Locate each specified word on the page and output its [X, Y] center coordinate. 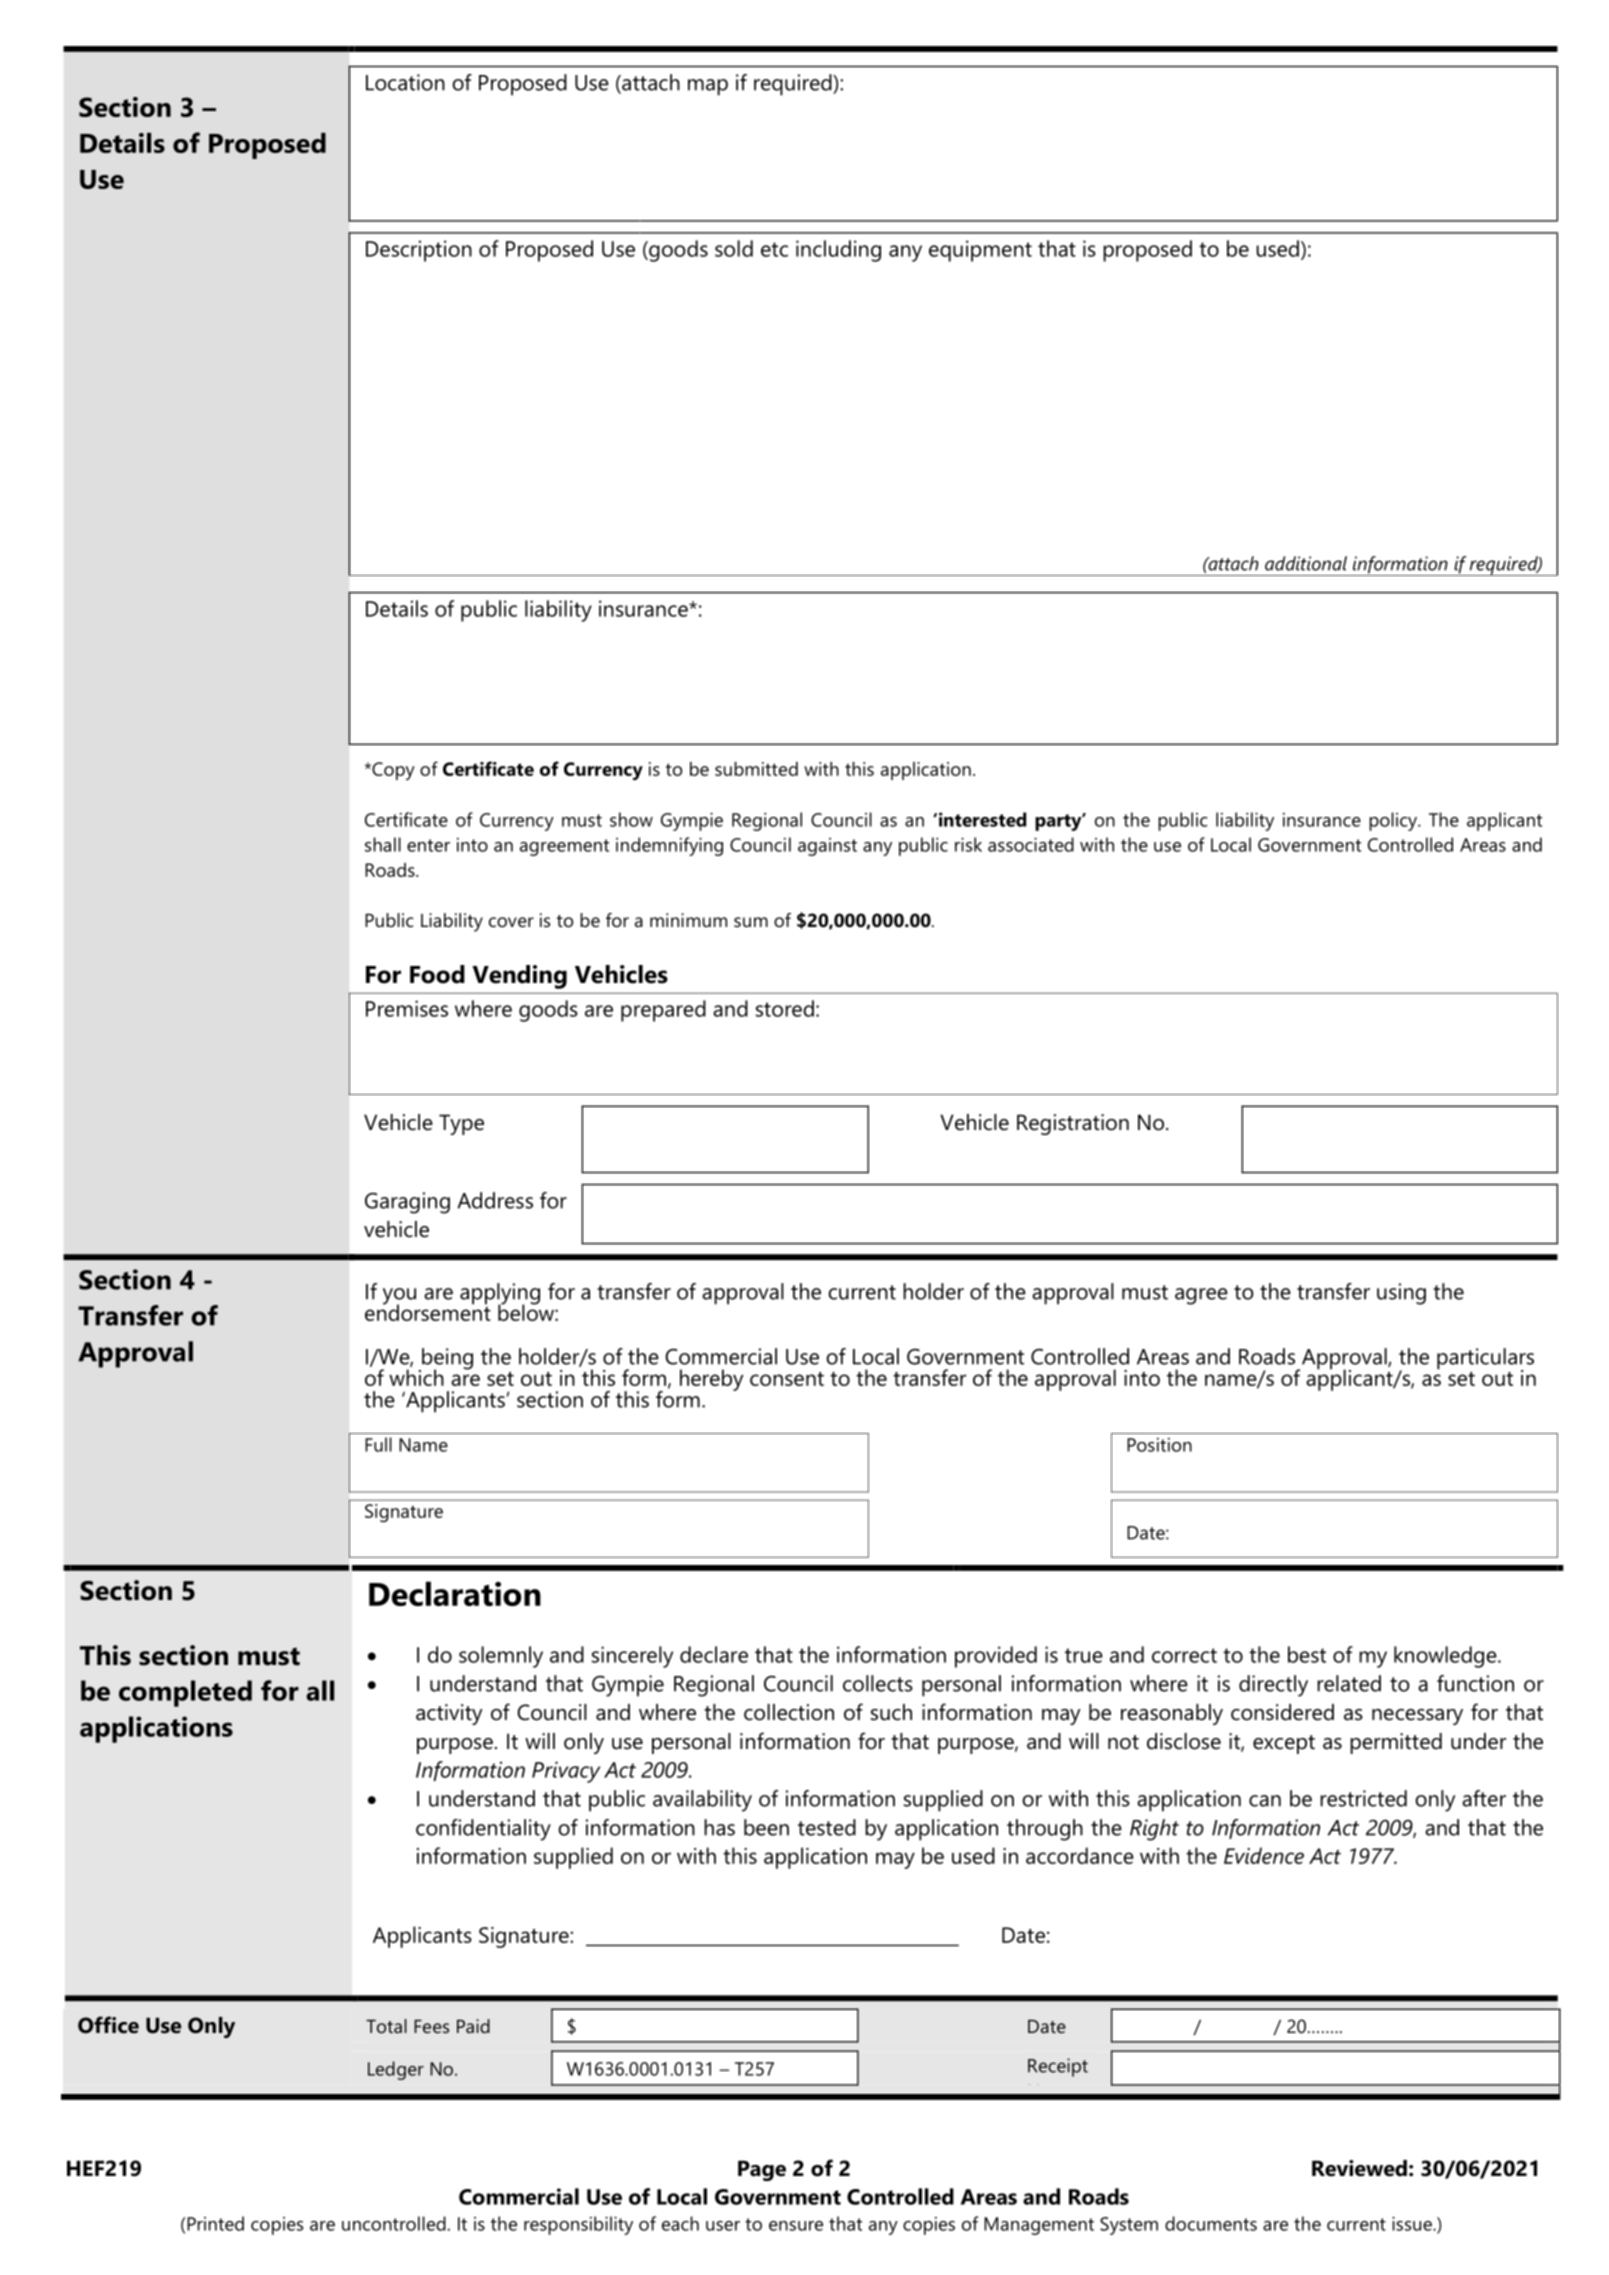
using [1401, 1294]
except [1284, 1744]
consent [787, 1379]
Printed [215, 2223]
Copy [392, 771]
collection [789, 1712]
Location [405, 82]
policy [1394, 821]
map [708, 87]
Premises [407, 1008]
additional [1306, 563]
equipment [980, 251]
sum [751, 922]
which [416, 1377]
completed [185, 1693]
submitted [756, 769]
